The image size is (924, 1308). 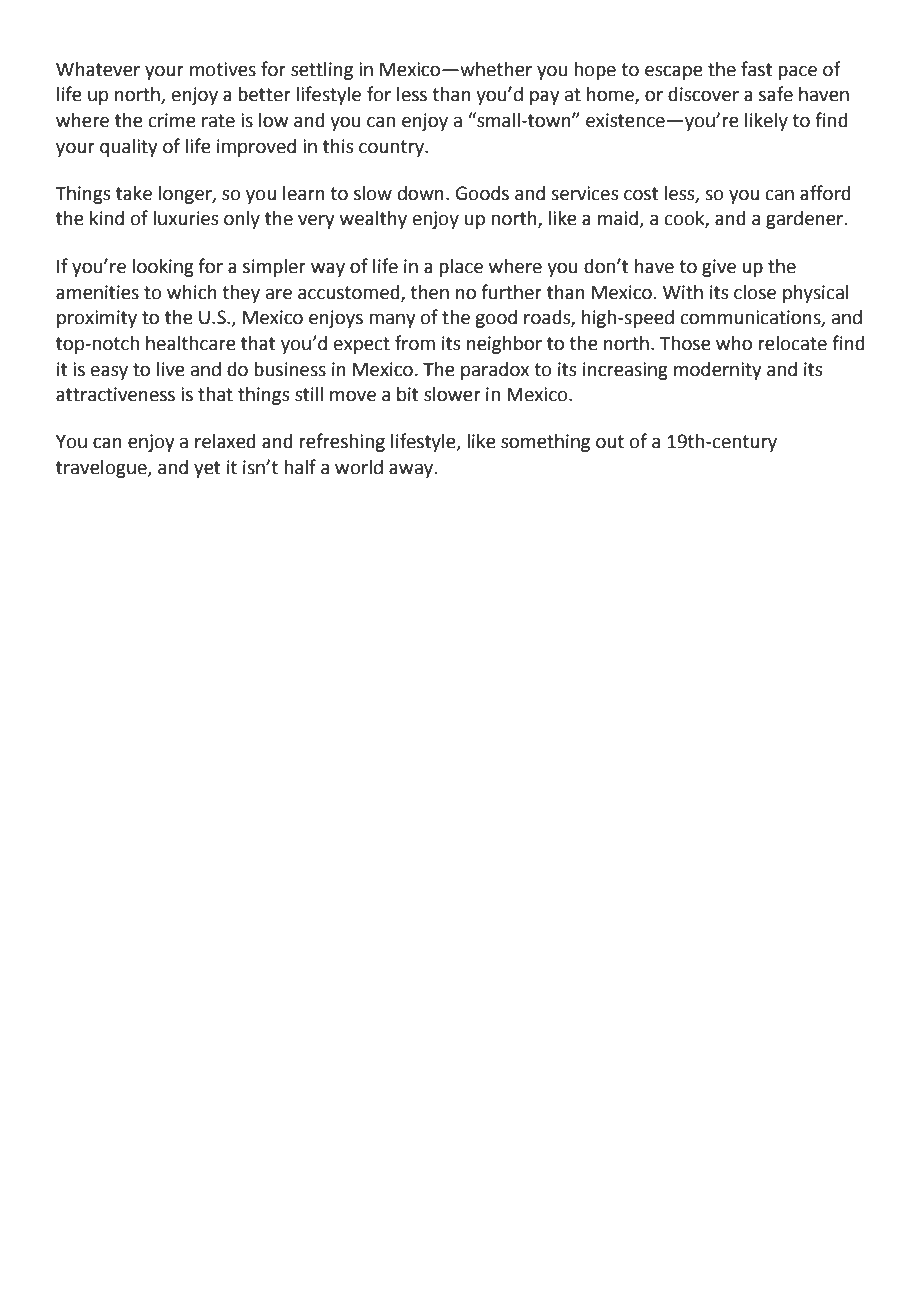 I want to click on motives, so click(x=223, y=69).
